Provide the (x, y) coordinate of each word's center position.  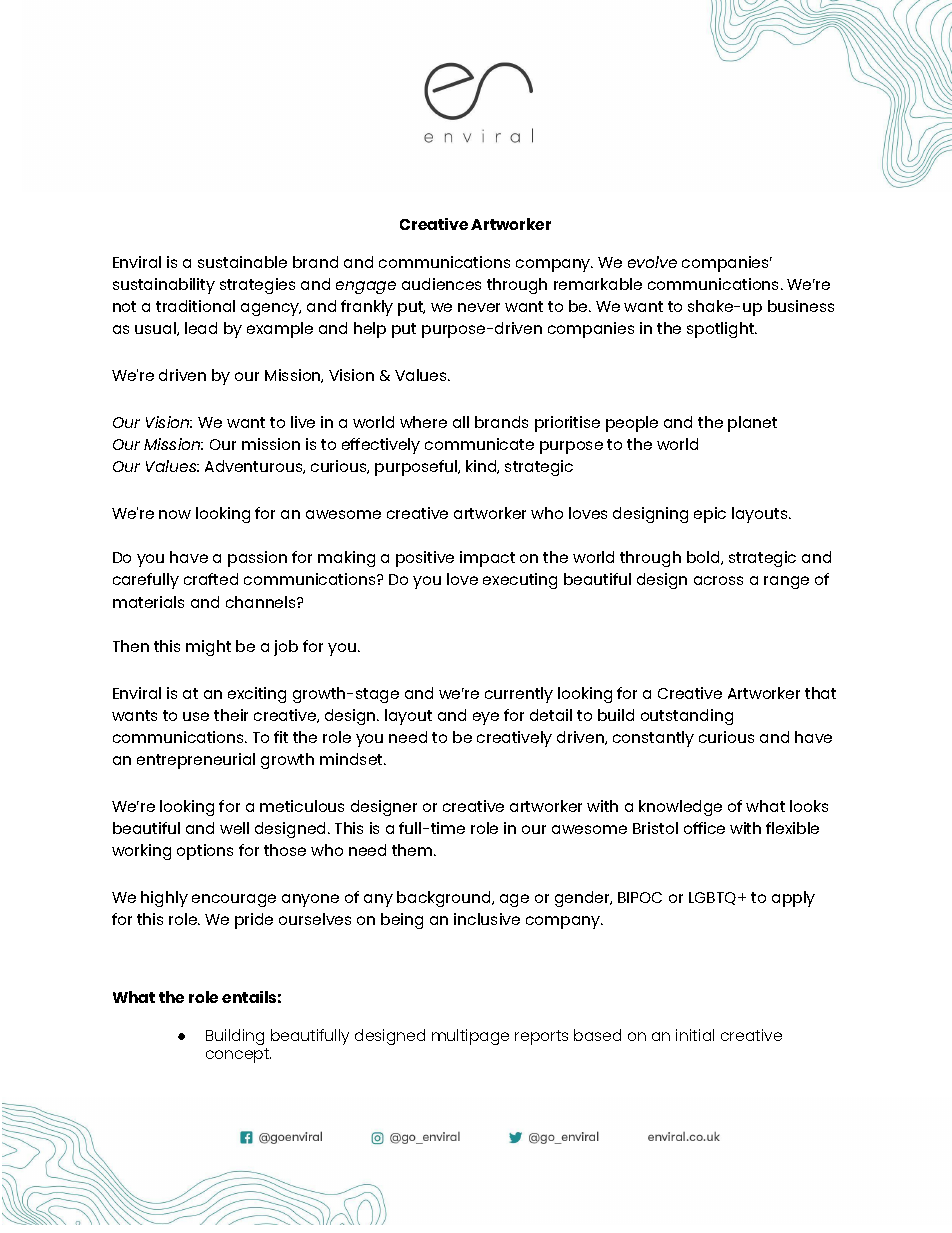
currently (519, 695)
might (208, 648)
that (820, 693)
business (801, 306)
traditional (195, 306)
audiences (441, 284)
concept (238, 1055)
